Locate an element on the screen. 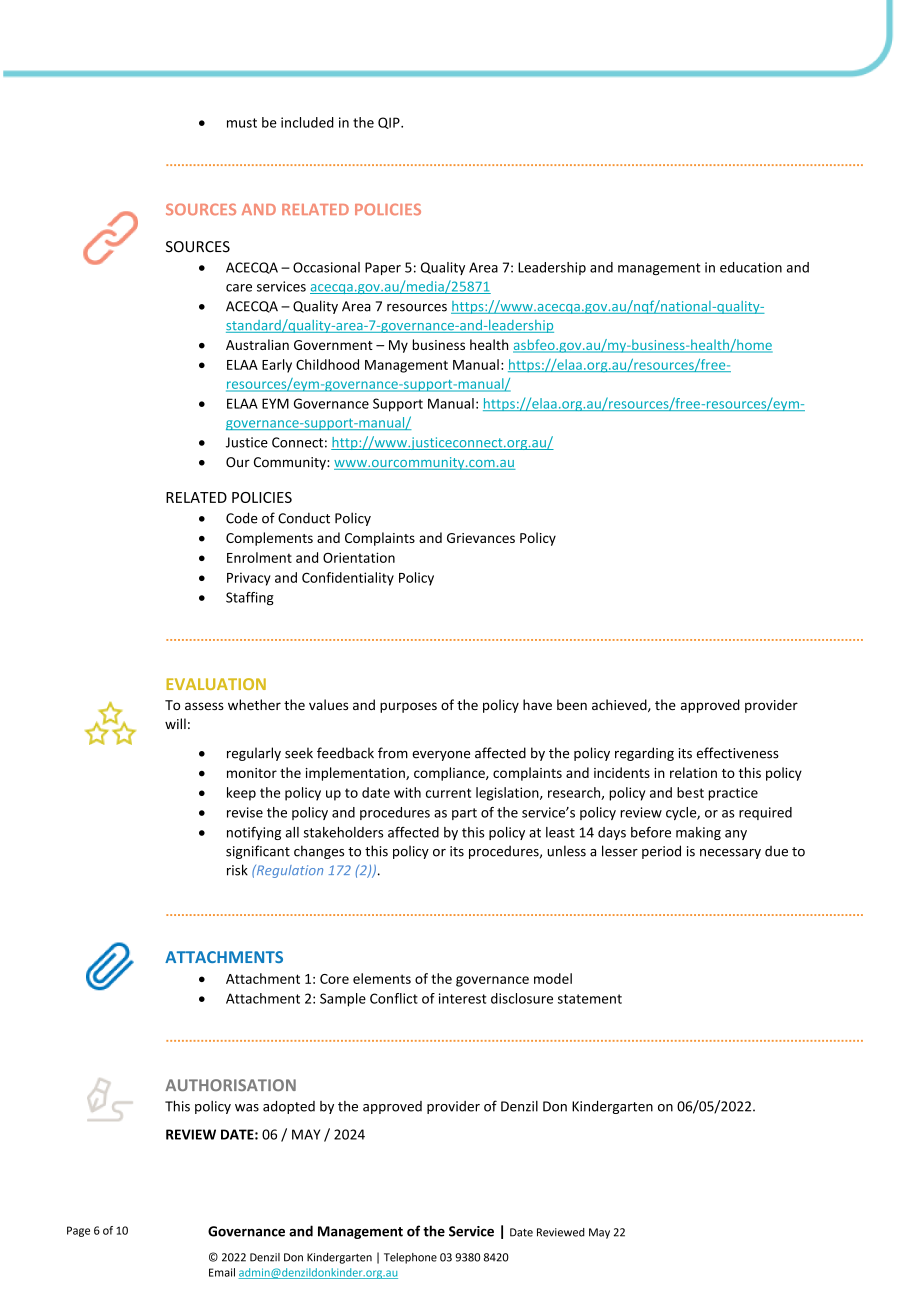 This screenshot has height=1308, width=924. included is located at coordinates (307, 122).
